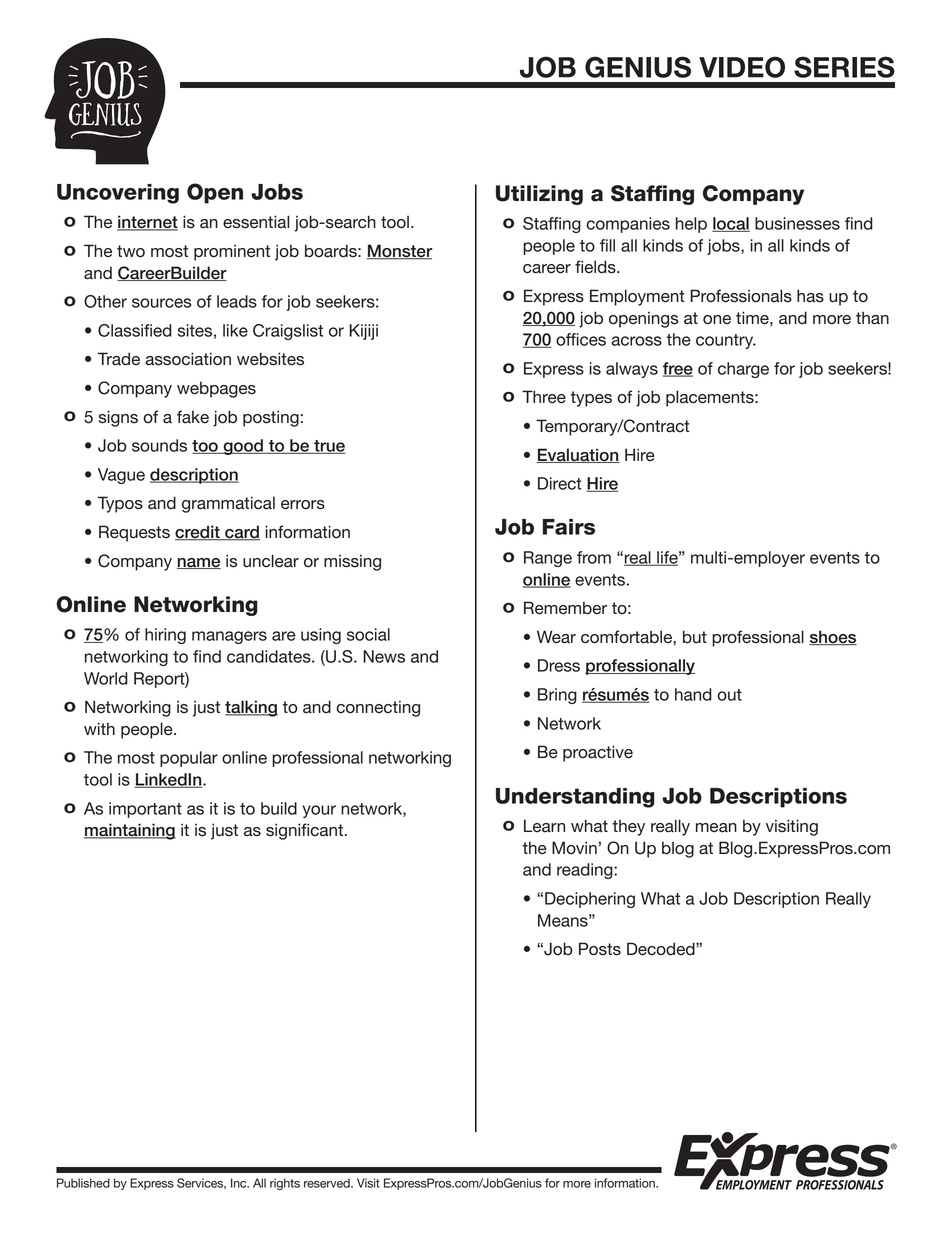  What do you see at coordinates (833, 637) in the image?
I see `shoes` at bounding box center [833, 637].
